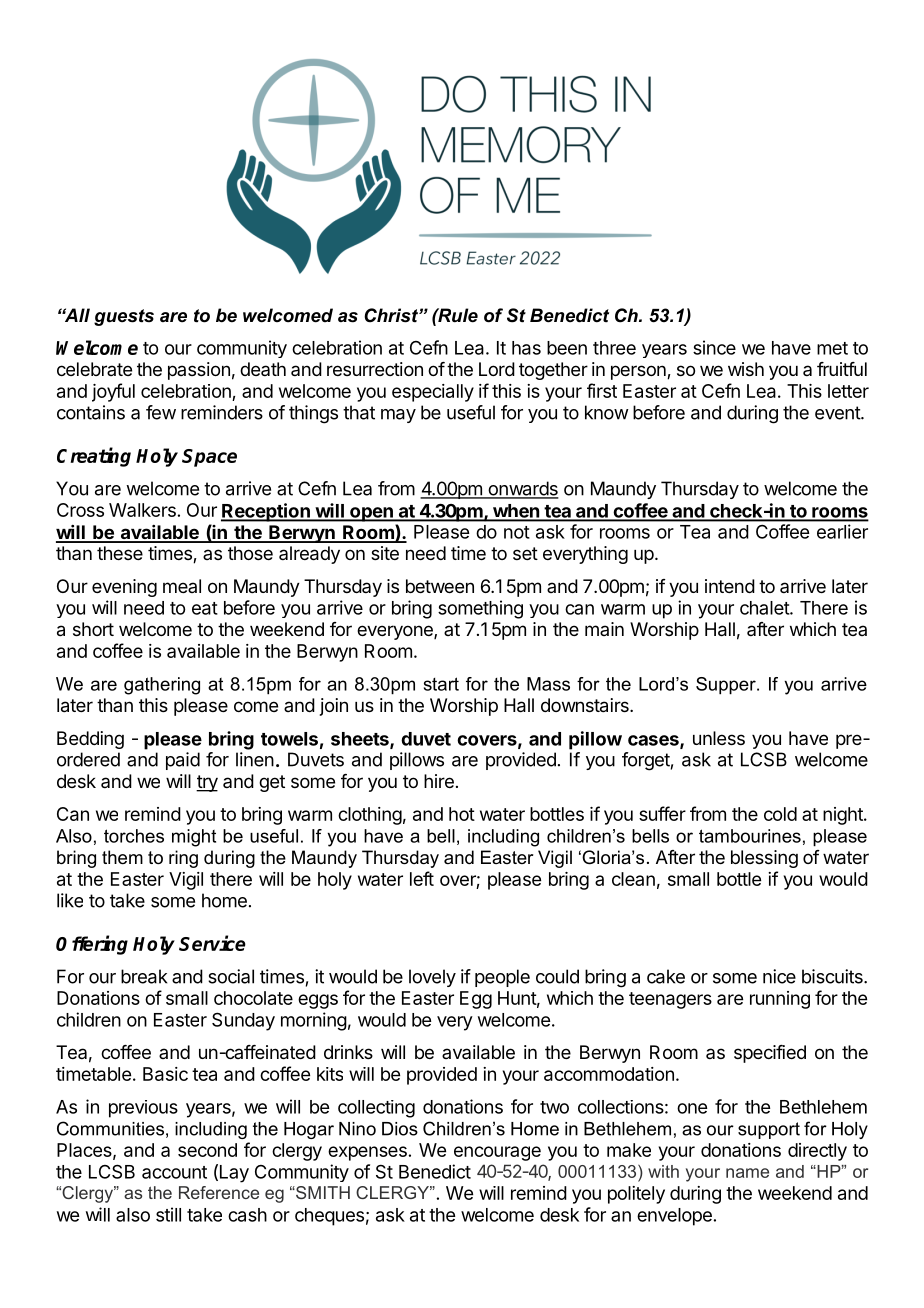  What do you see at coordinates (497, 1153) in the screenshot?
I see `encourage` at bounding box center [497, 1153].
